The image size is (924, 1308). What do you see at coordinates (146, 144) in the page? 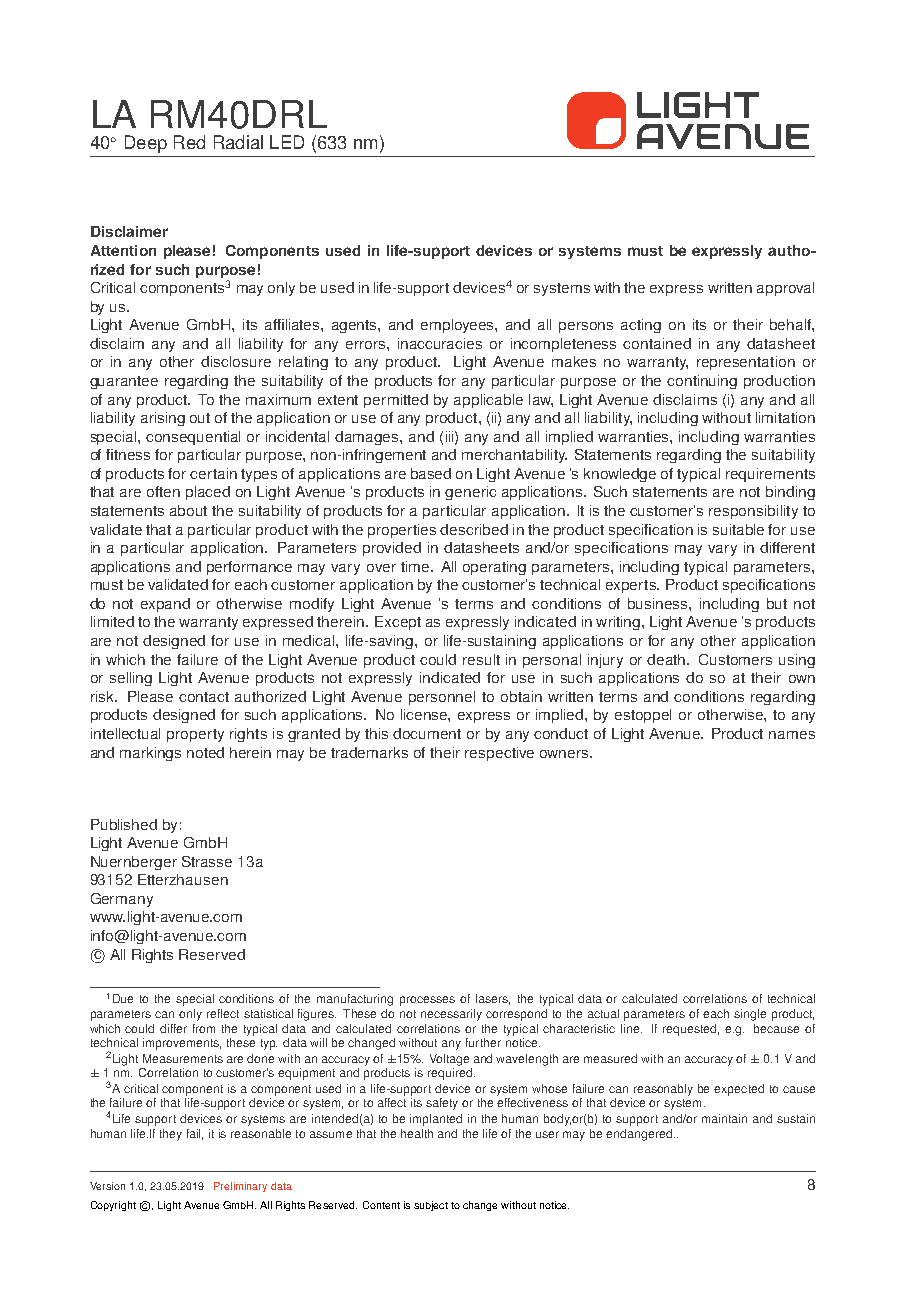
I see `Deep` at bounding box center [146, 144].
